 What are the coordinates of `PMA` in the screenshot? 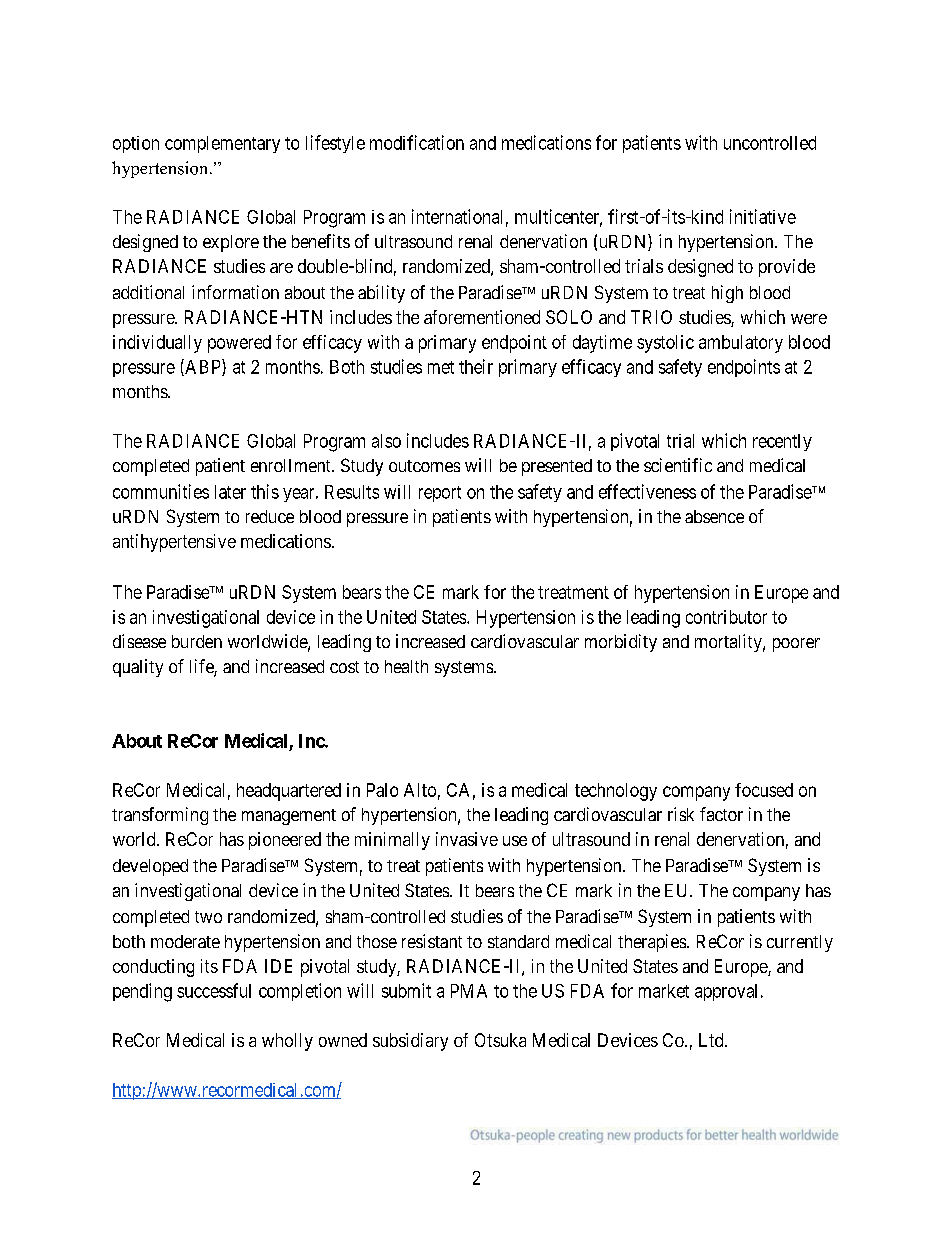 It's located at (469, 991).
